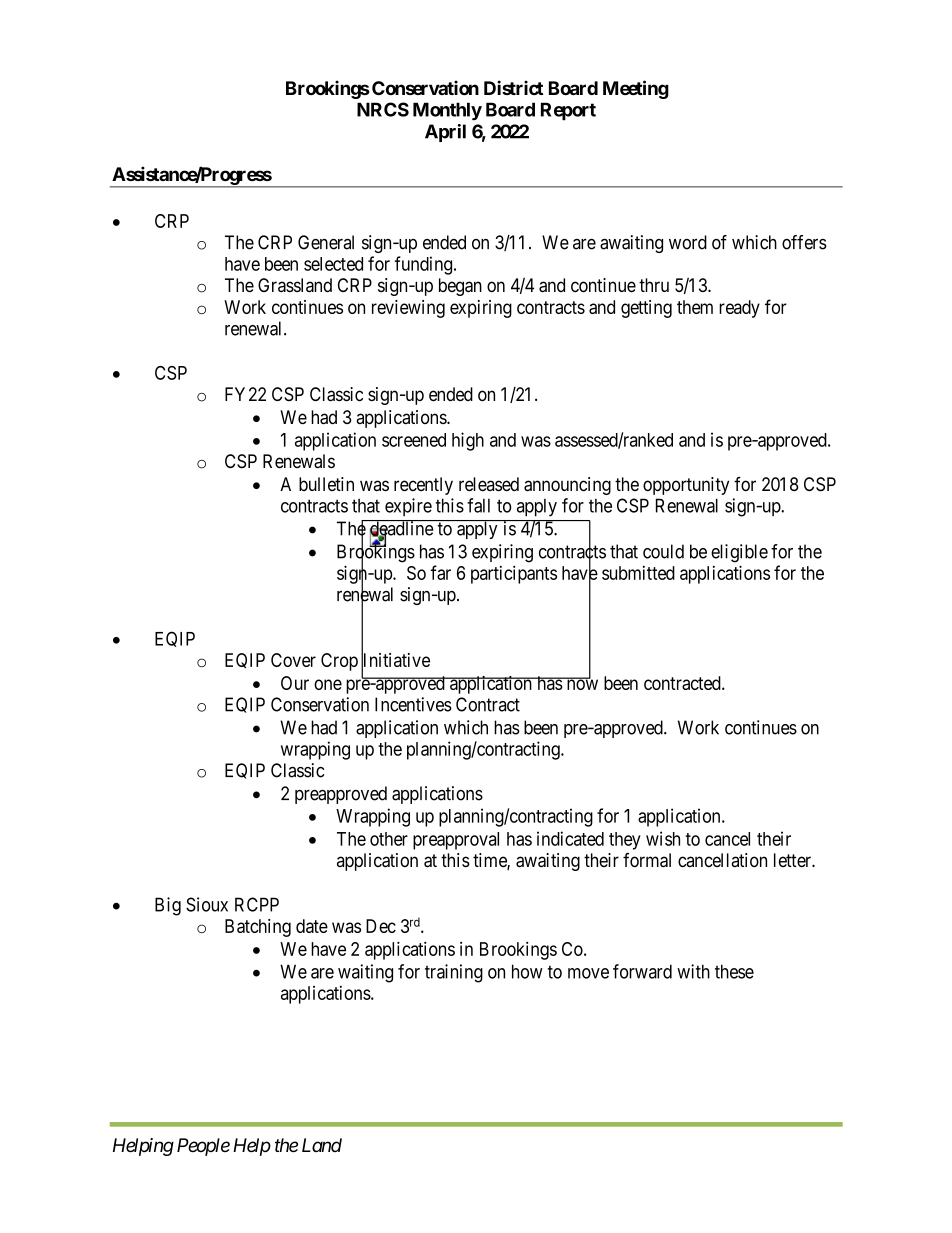 This screenshot has height=1233, width=952. Describe the element at coordinates (514, 574) in the screenshot. I see `participants` at that location.
